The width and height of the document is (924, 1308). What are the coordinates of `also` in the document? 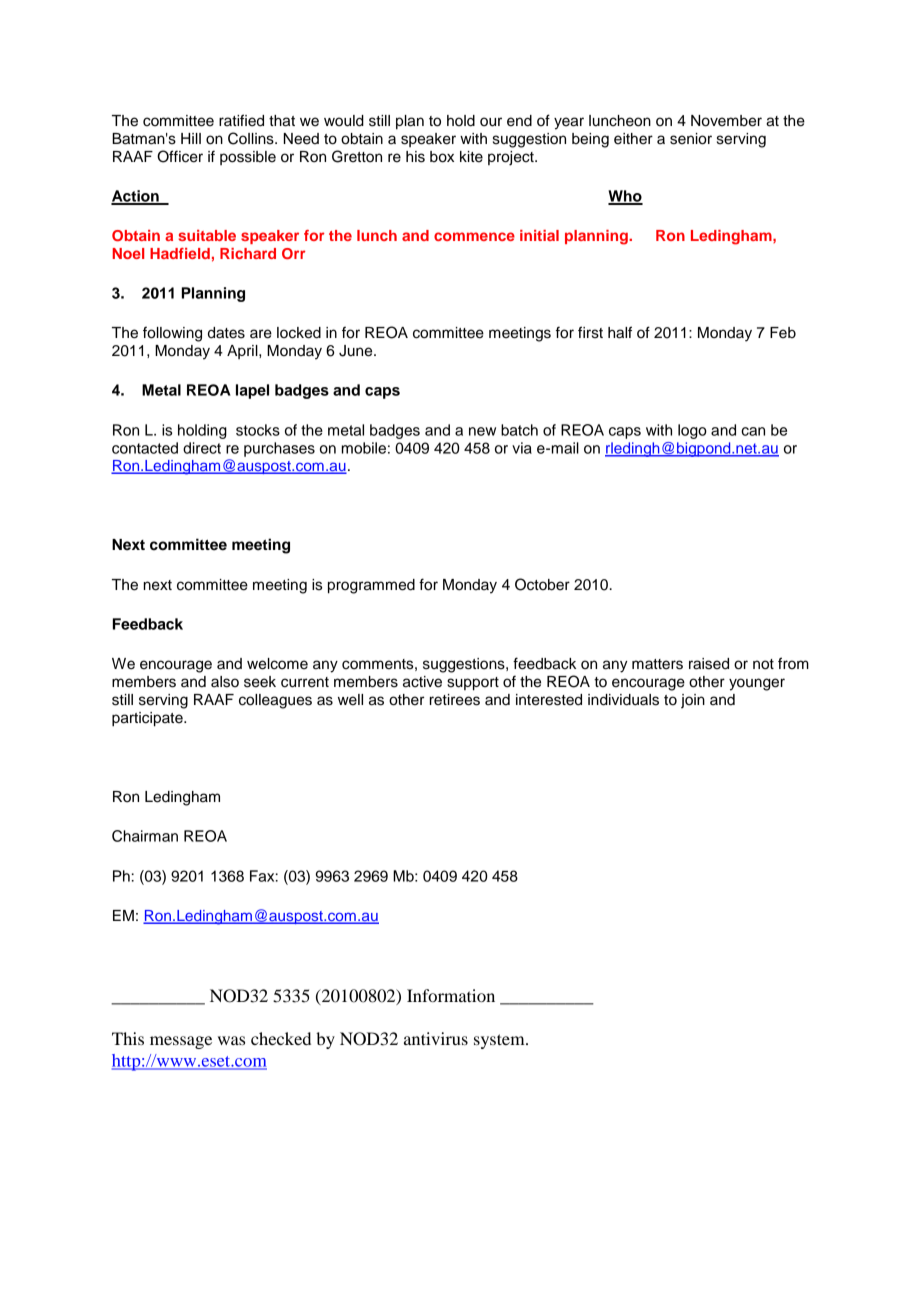 It's located at (225, 682).
